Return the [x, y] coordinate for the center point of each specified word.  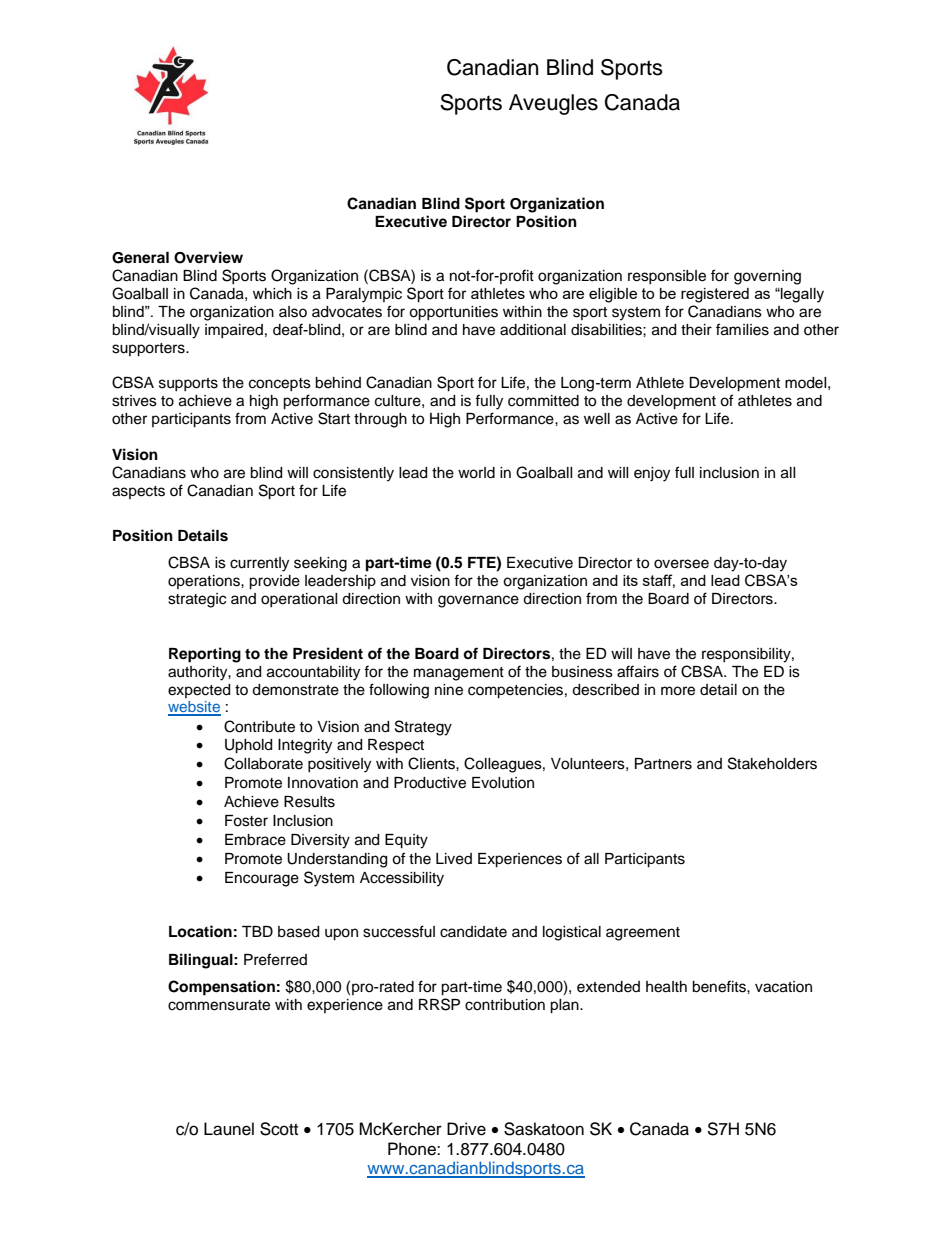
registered [715, 295]
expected [199, 691]
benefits [720, 986]
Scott [279, 1129]
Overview [208, 257]
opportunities [453, 313]
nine [449, 690]
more [678, 691]
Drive [466, 1129]
